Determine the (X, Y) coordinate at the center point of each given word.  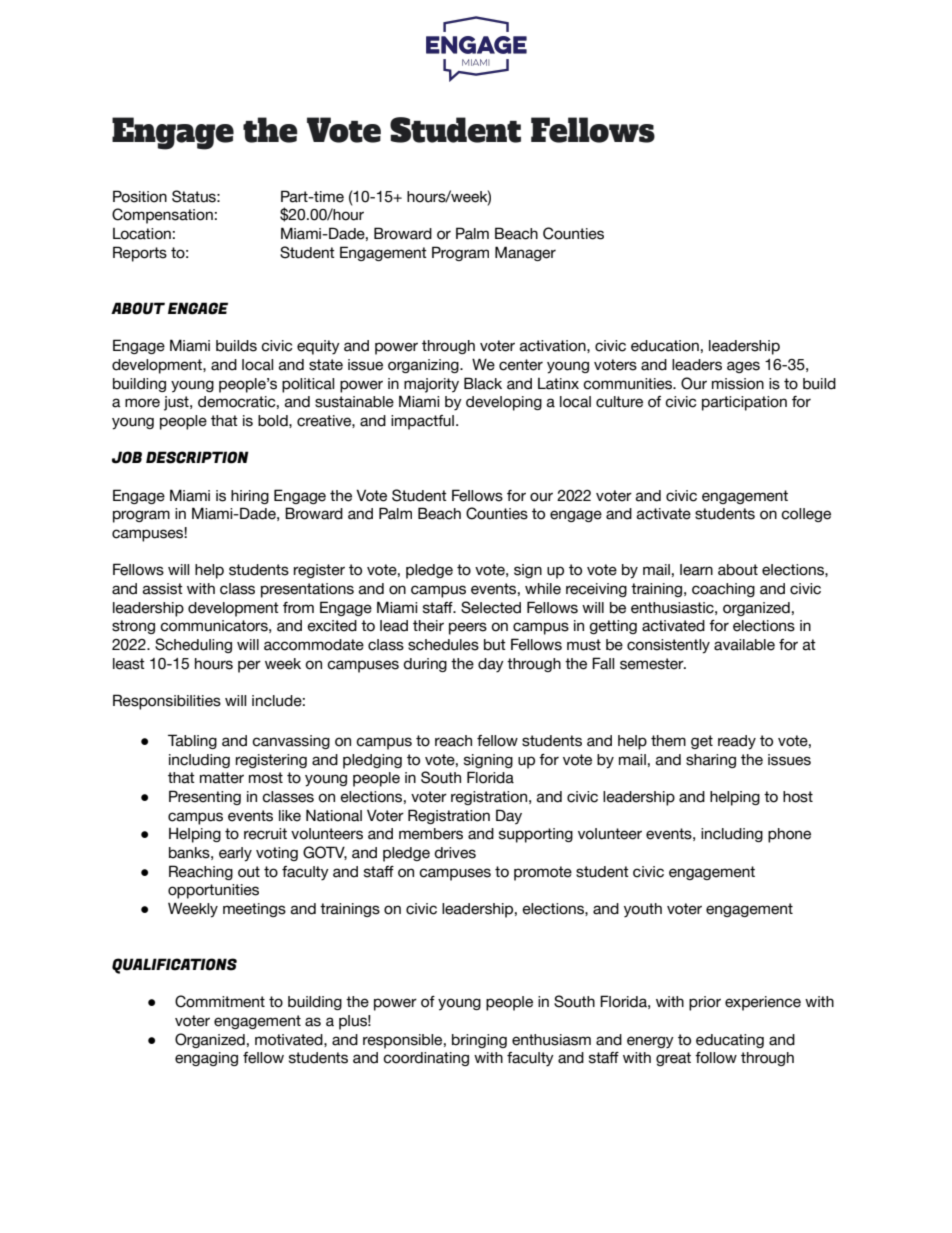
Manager (525, 253)
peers (468, 628)
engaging (206, 1059)
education (665, 346)
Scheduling (193, 645)
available (744, 645)
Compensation (162, 216)
